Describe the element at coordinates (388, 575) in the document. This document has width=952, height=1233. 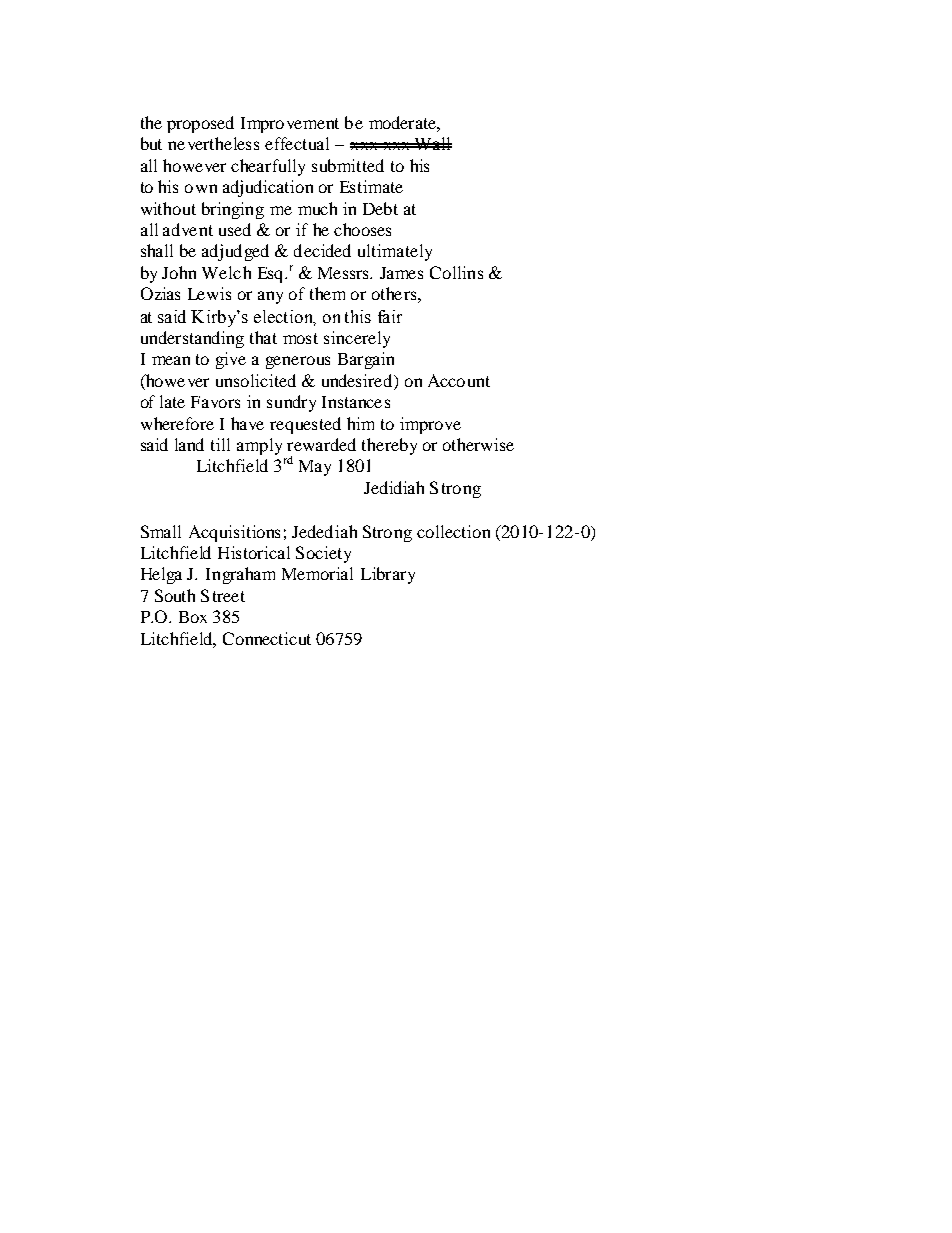
I see `Library` at that location.
